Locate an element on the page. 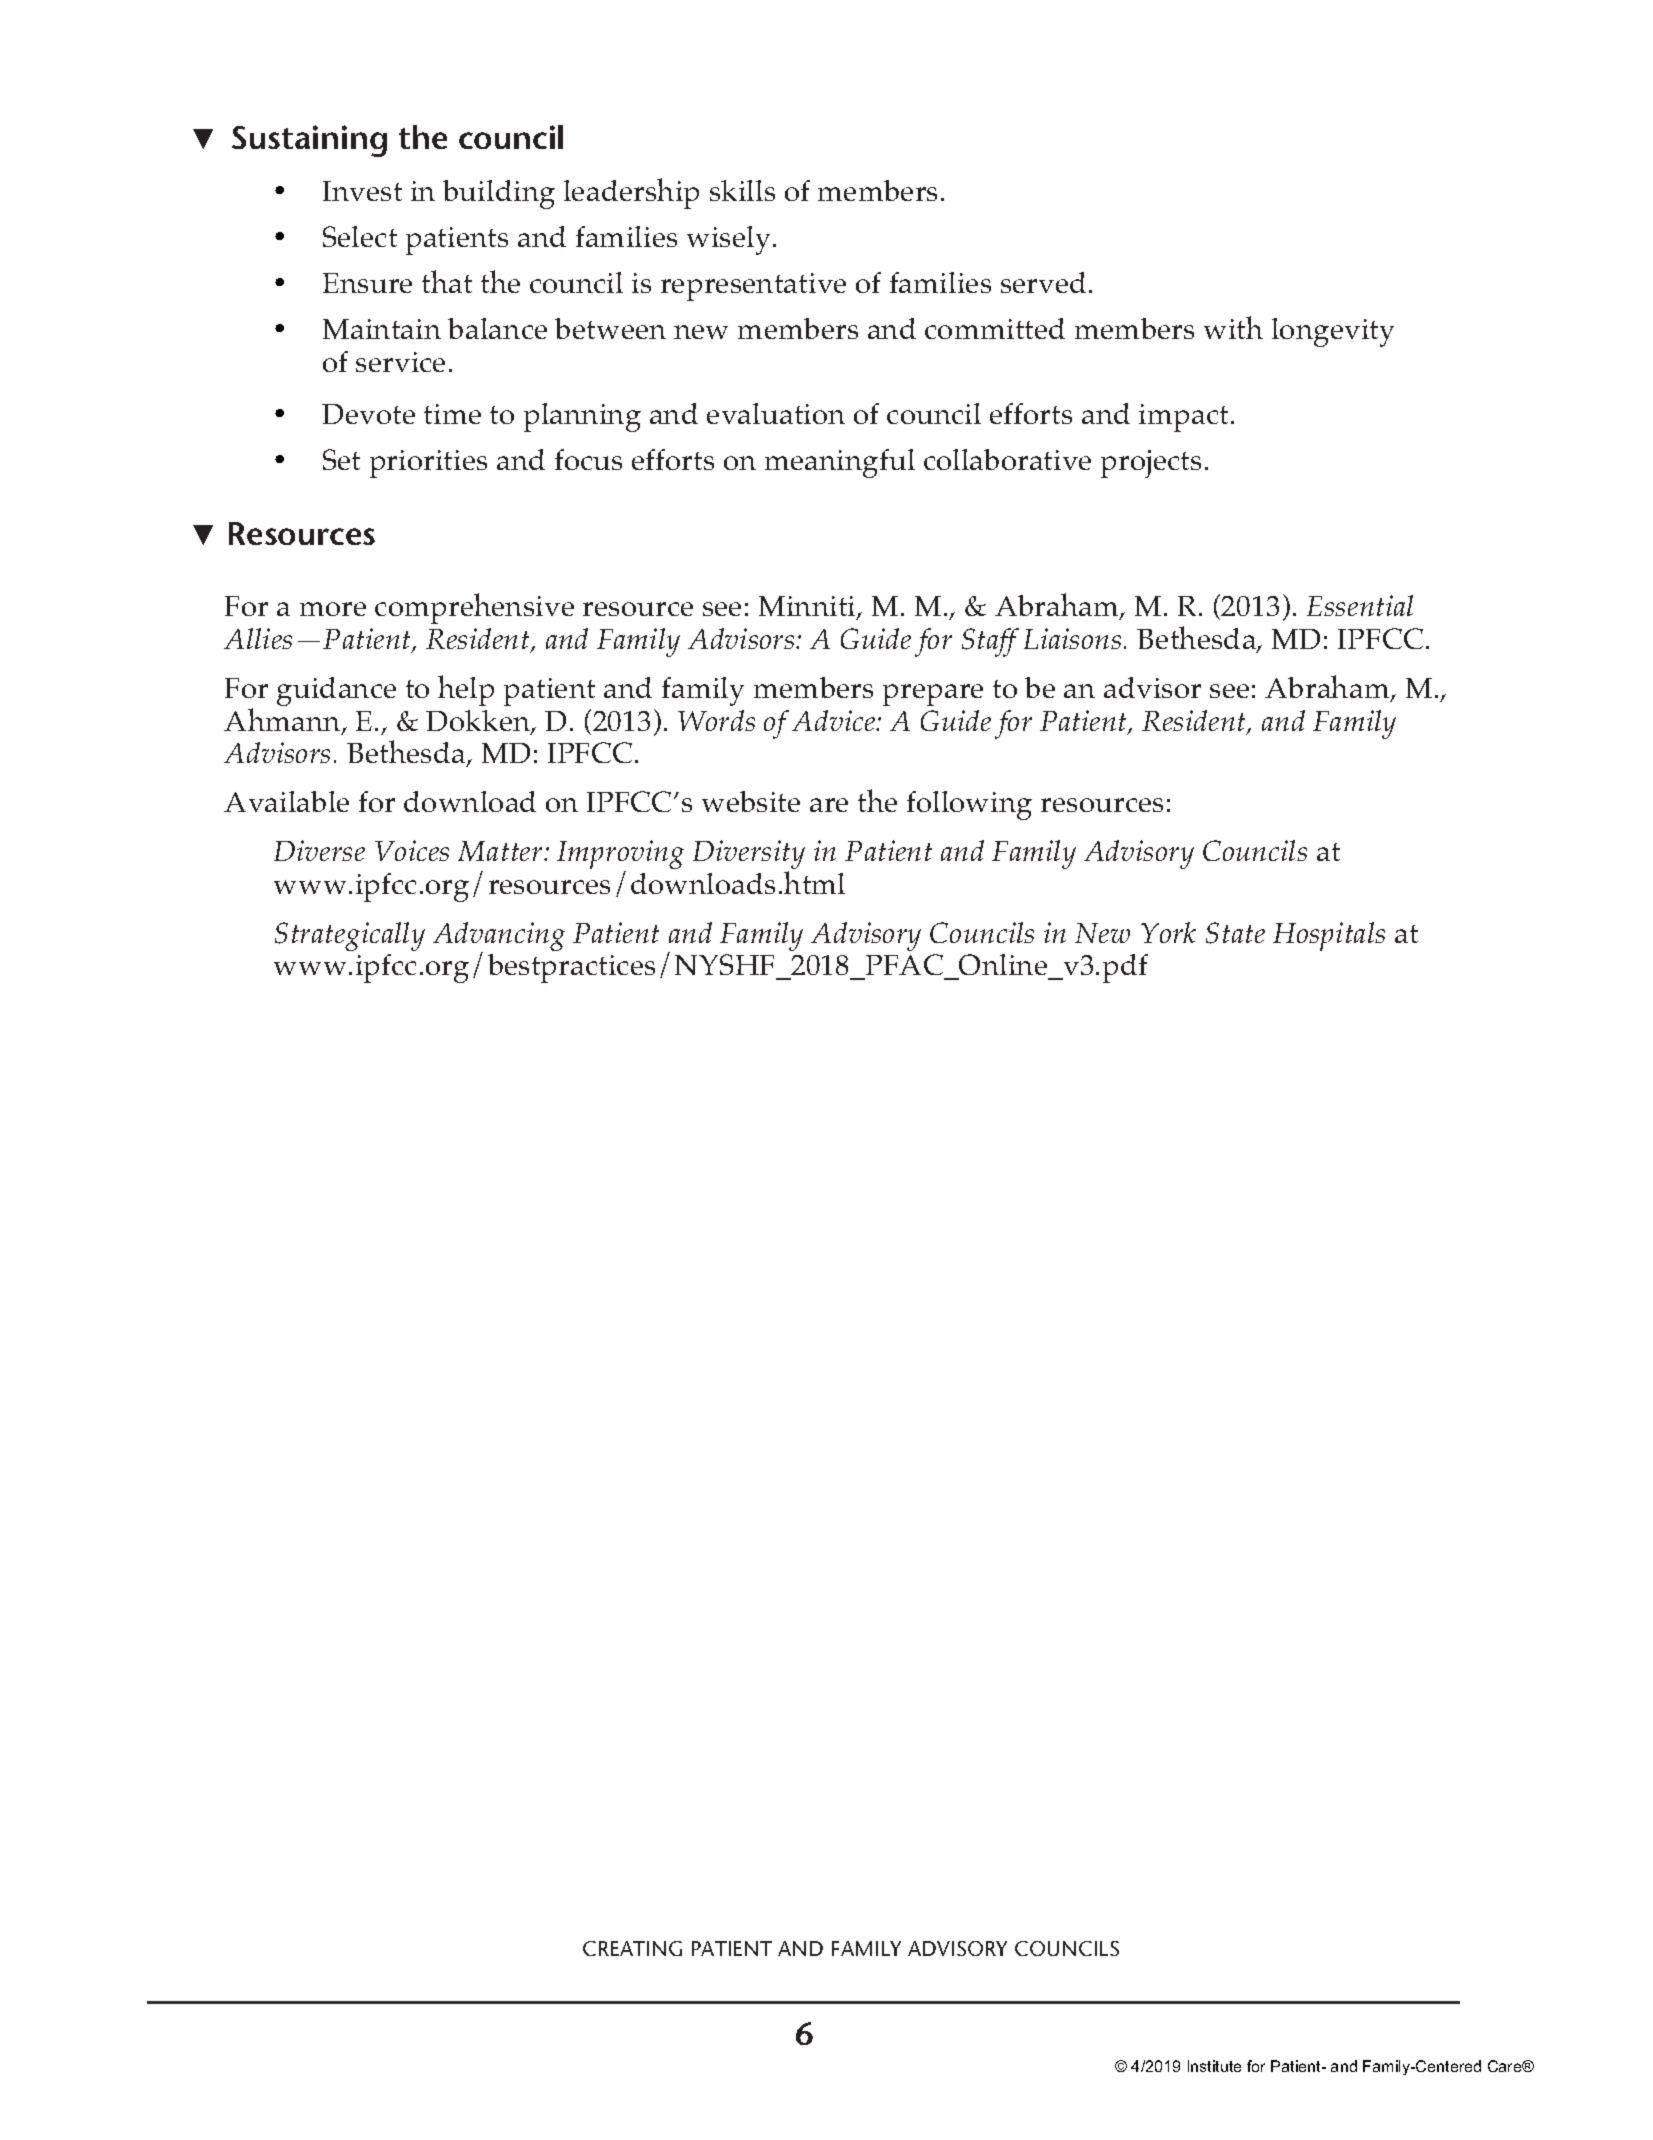 The image size is (1653, 2140). CREATING is located at coordinates (632, 1948).
